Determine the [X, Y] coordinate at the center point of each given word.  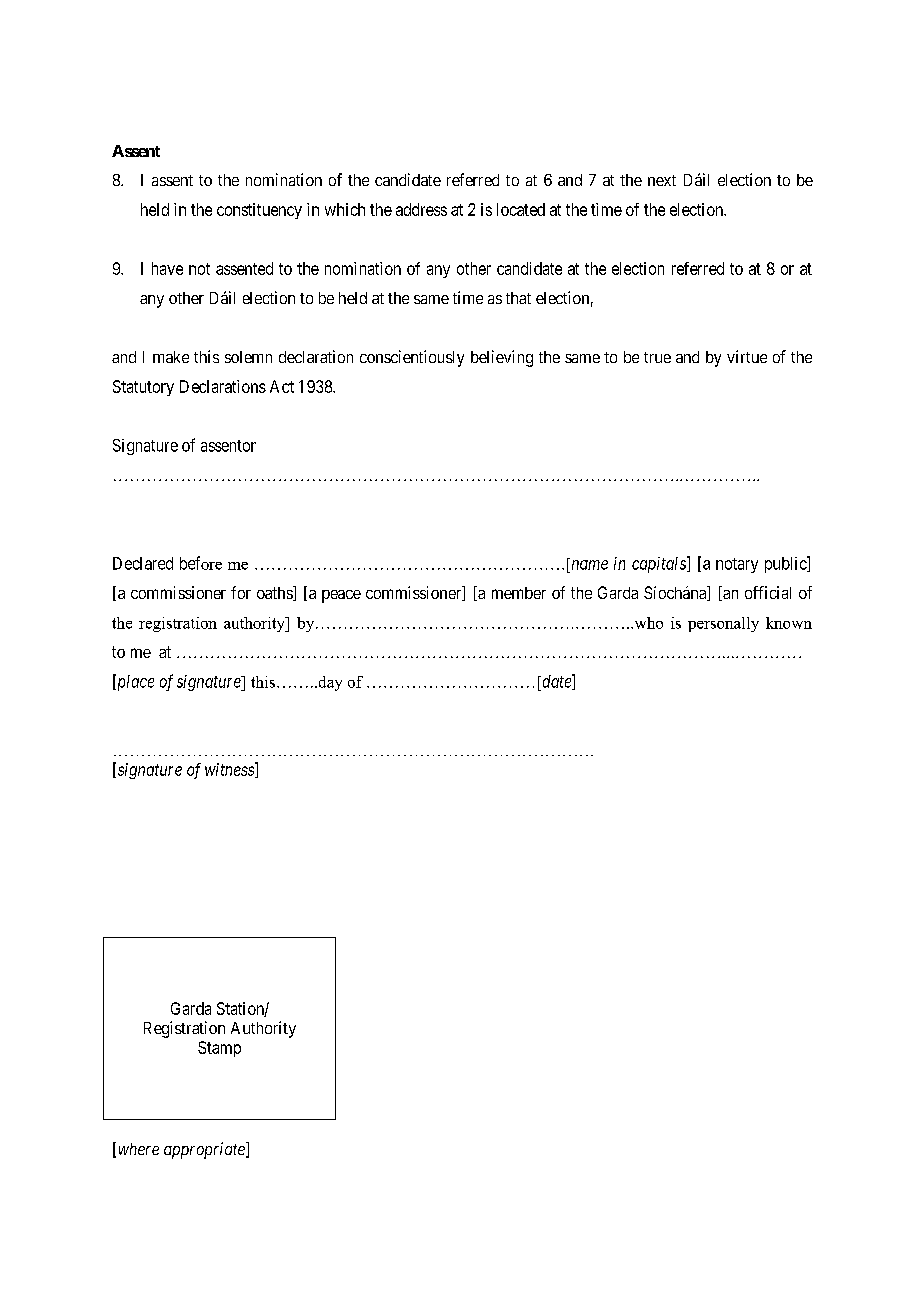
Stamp [219, 1049]
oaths [275, 593]
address [421, 209]
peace [341, 596]
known [789, 623]
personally [723, 624]
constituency [259, 211]
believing [502, 358]
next [662, 180]
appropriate [205, 1150]
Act [282, 386]
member [519, 593]
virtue [747, 356]
